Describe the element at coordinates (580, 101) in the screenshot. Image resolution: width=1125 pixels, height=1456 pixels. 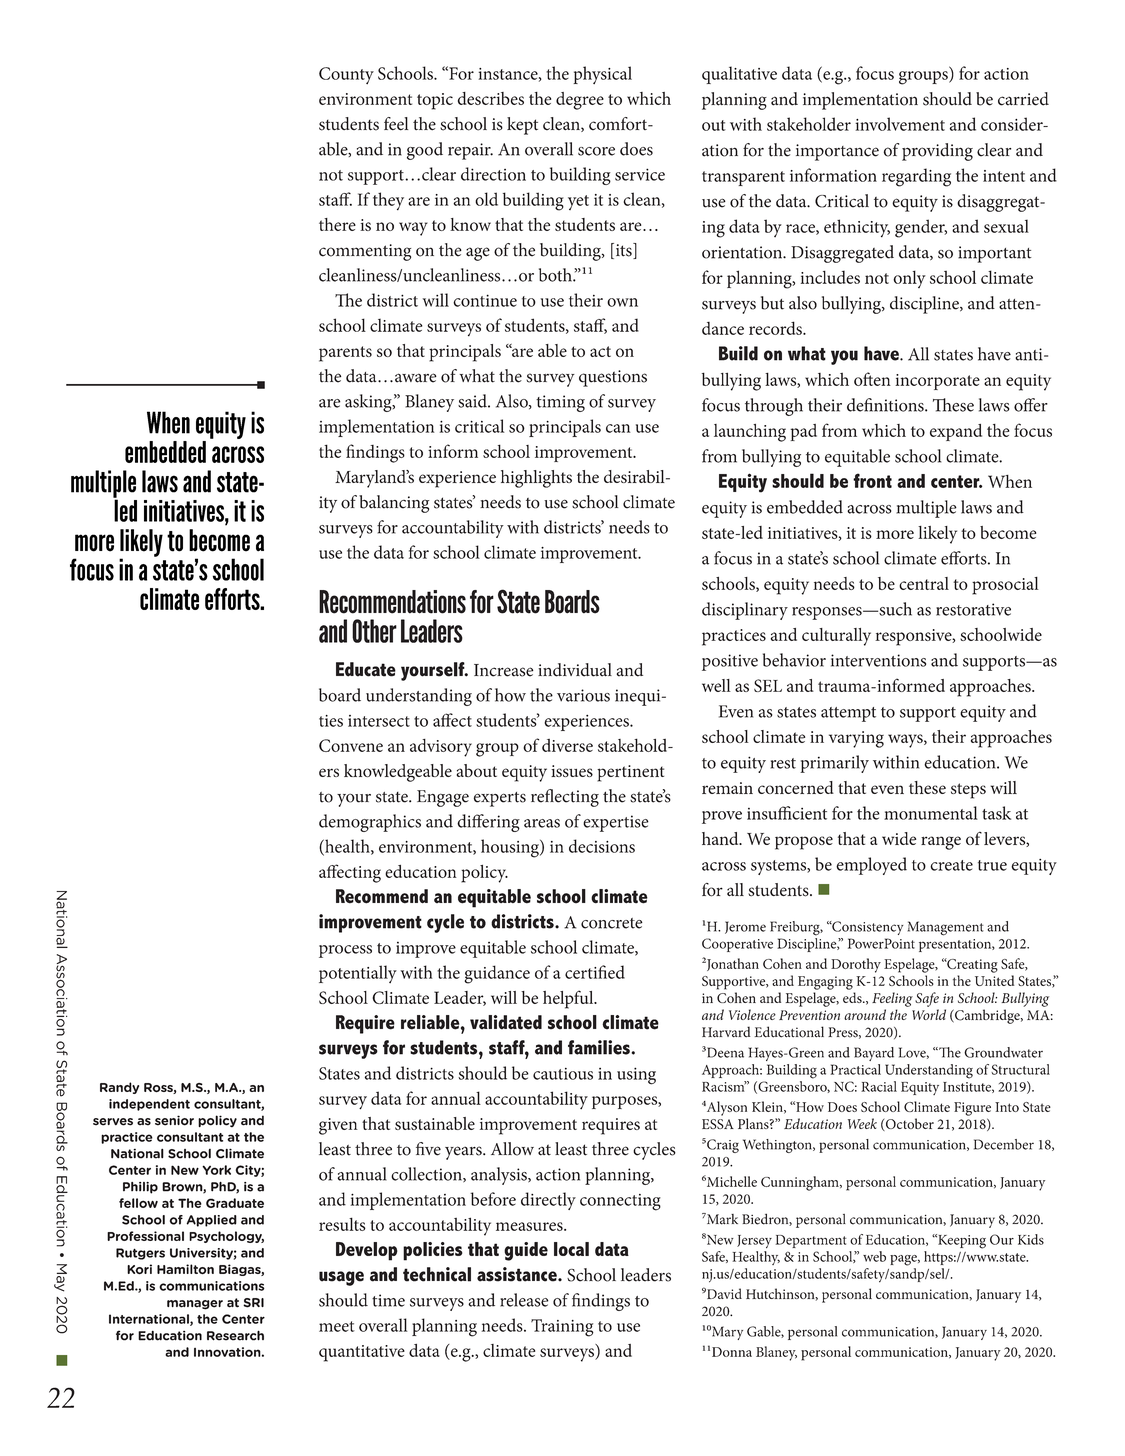
I see `degree` at that location.
